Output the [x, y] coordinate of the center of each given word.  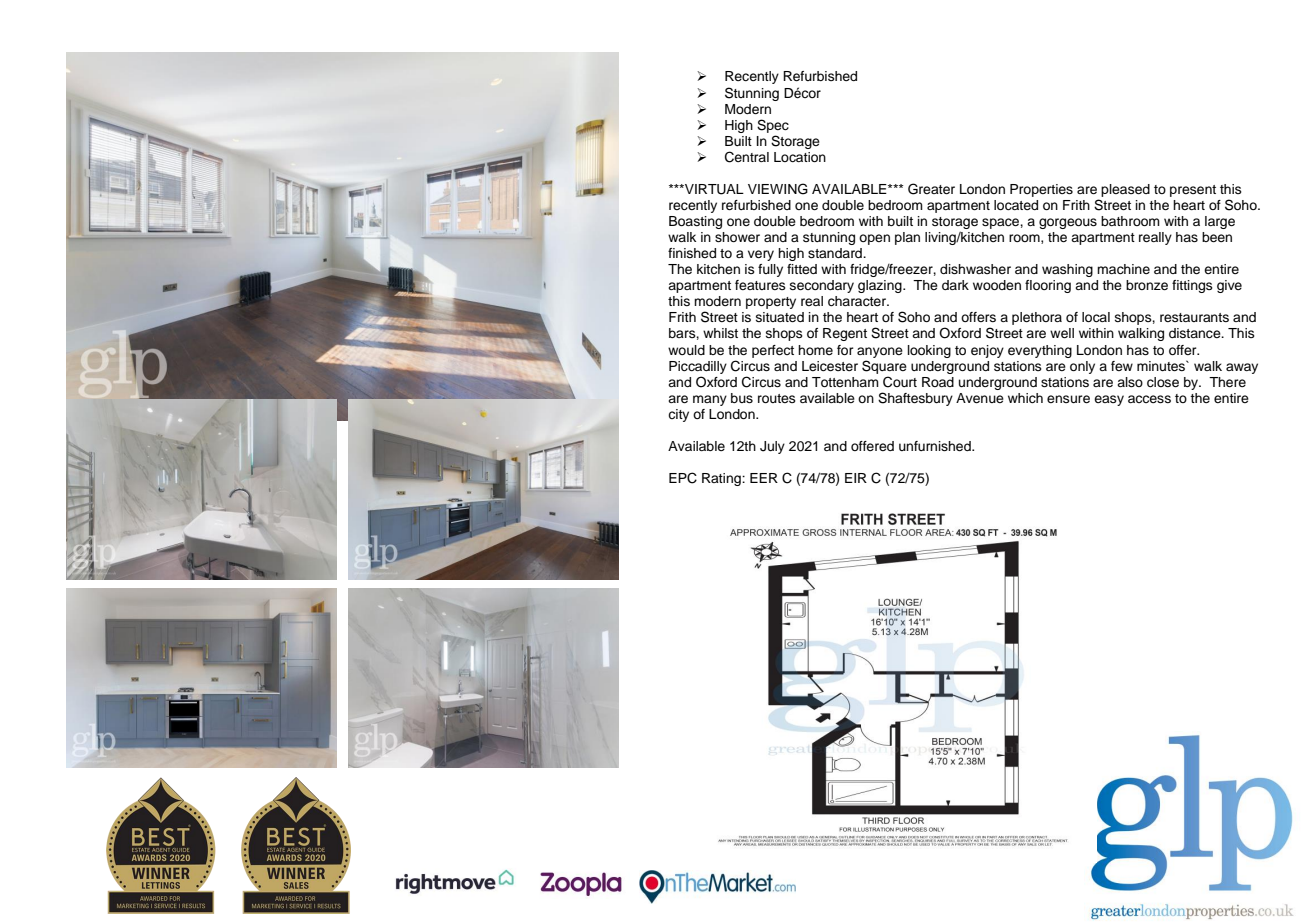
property [771, 303]
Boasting [695, 222]
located [1016, 205]
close [1163, 382]
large [1220, 222]
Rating [722, 479]
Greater [931, 189]
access [1149, 399]
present [1193, 191]
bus [742, 398]
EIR [856, 478]
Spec [773, 126]
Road [938, 382]
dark [955, 285]
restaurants [1194, 317]
